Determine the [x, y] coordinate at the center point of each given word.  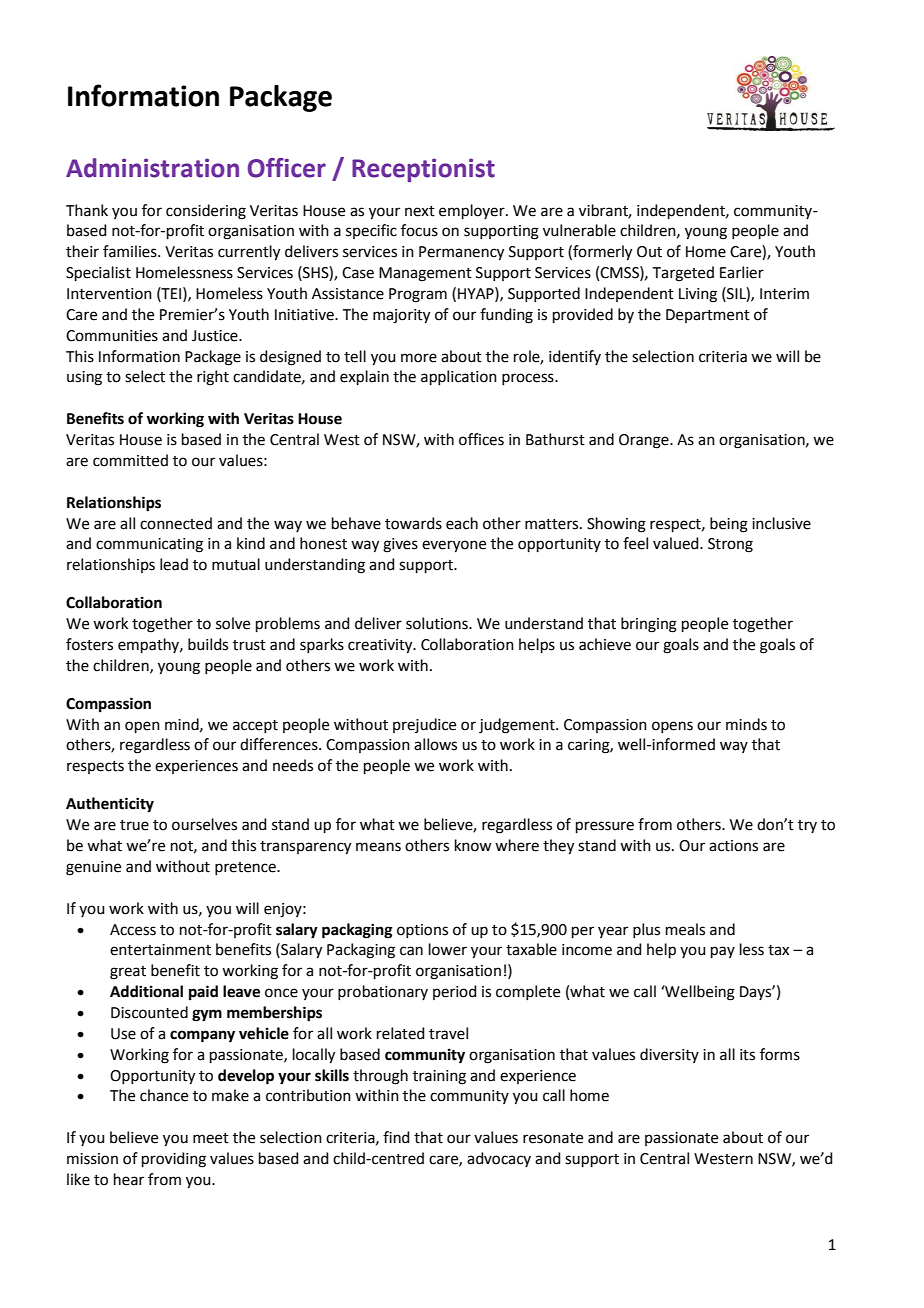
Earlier [742, 272]
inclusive [781, 523]
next [420, 211]
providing [174, 1160]
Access [133, 930]
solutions [438, 623]
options [422, 931]
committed [130, 460]
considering [206, 212]
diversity [669, 1055]
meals [685, 929]
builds [208, 644]
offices [481, 439]
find [396, 1137]
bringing [649, 625]
